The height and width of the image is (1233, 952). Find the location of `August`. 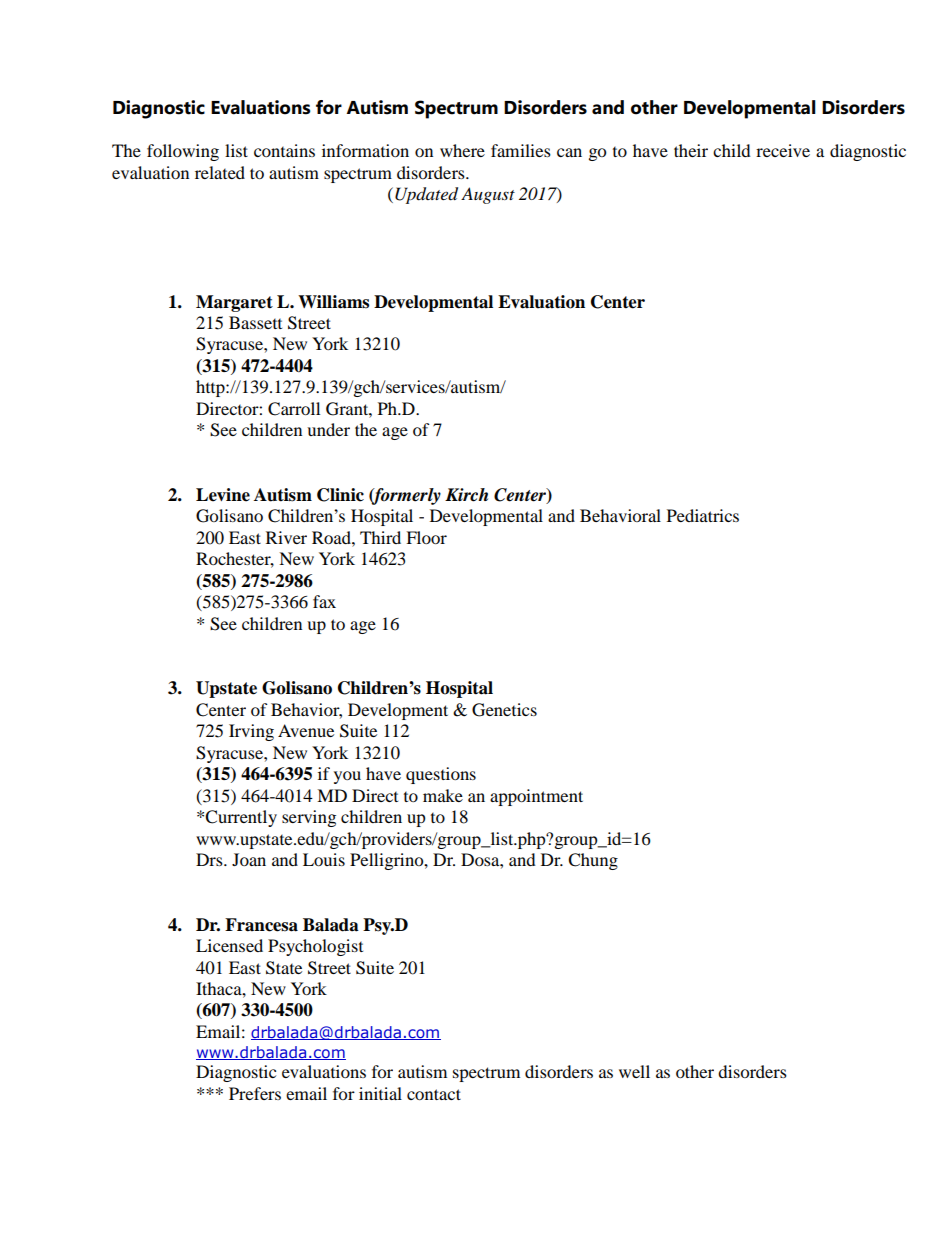

August is located at coordinates (488, 195).
